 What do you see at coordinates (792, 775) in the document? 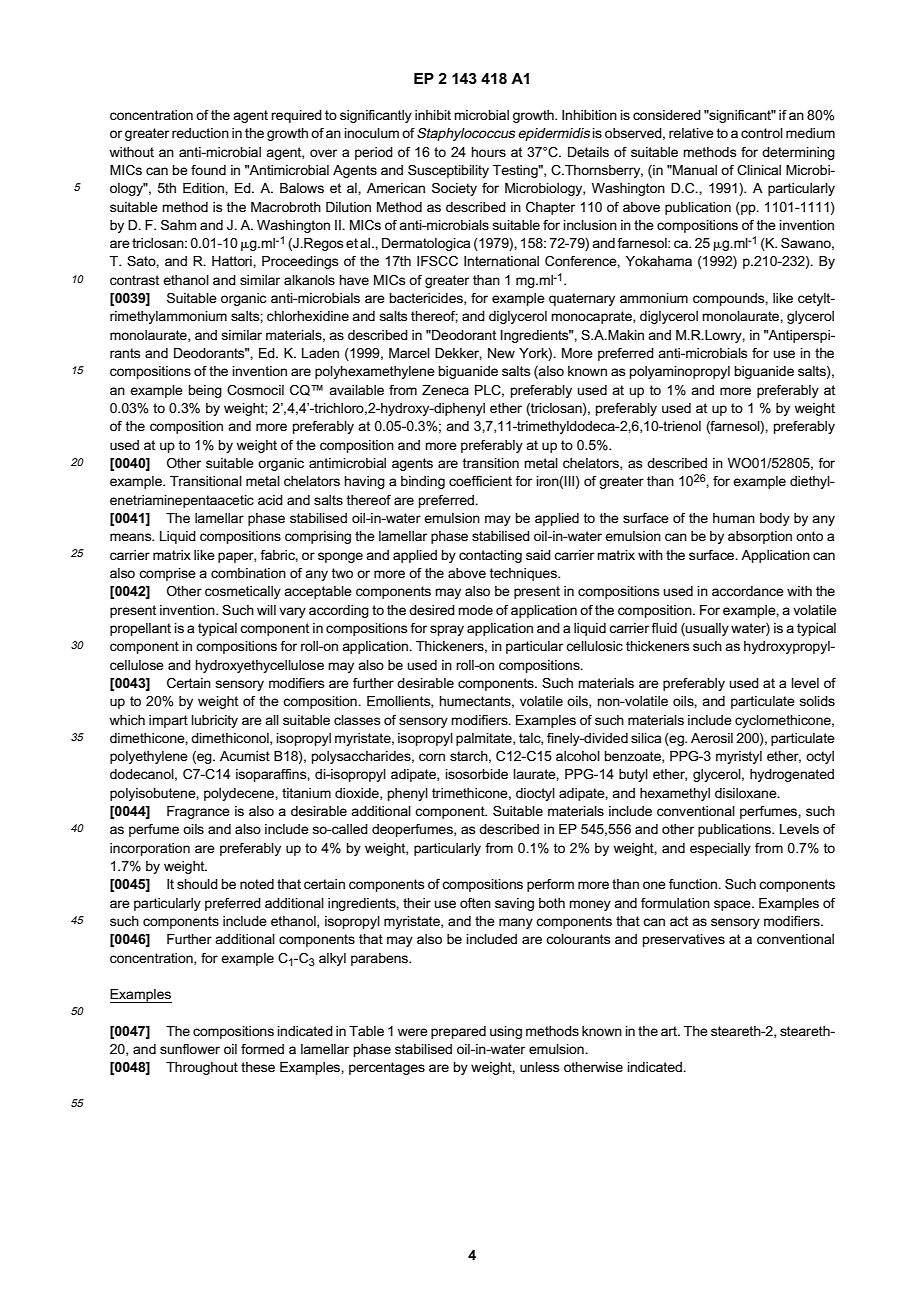
I see `hydrogenated` at bounding box center [792, 775].
